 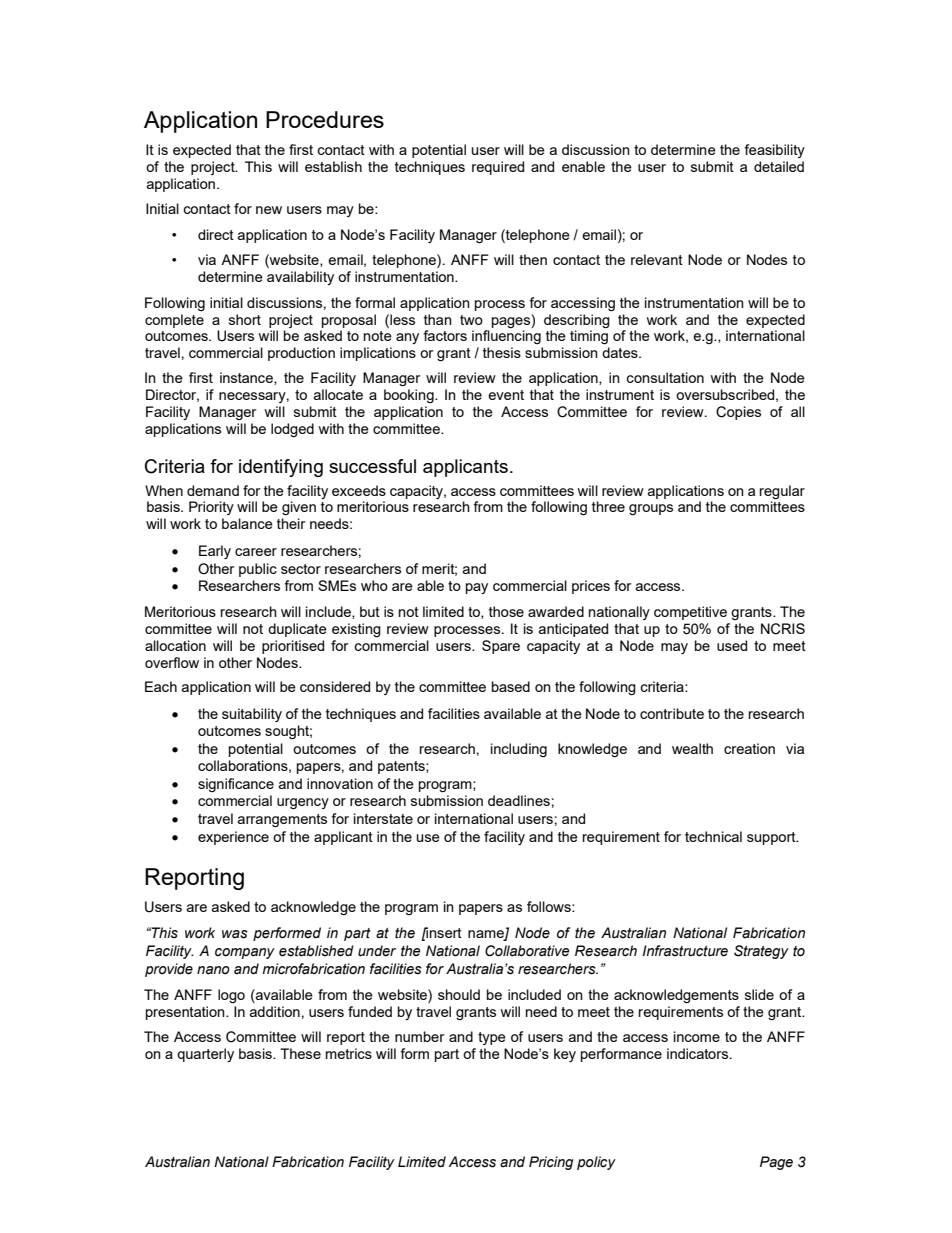 I want to click on feasibility, so click(x=774, y=151).
